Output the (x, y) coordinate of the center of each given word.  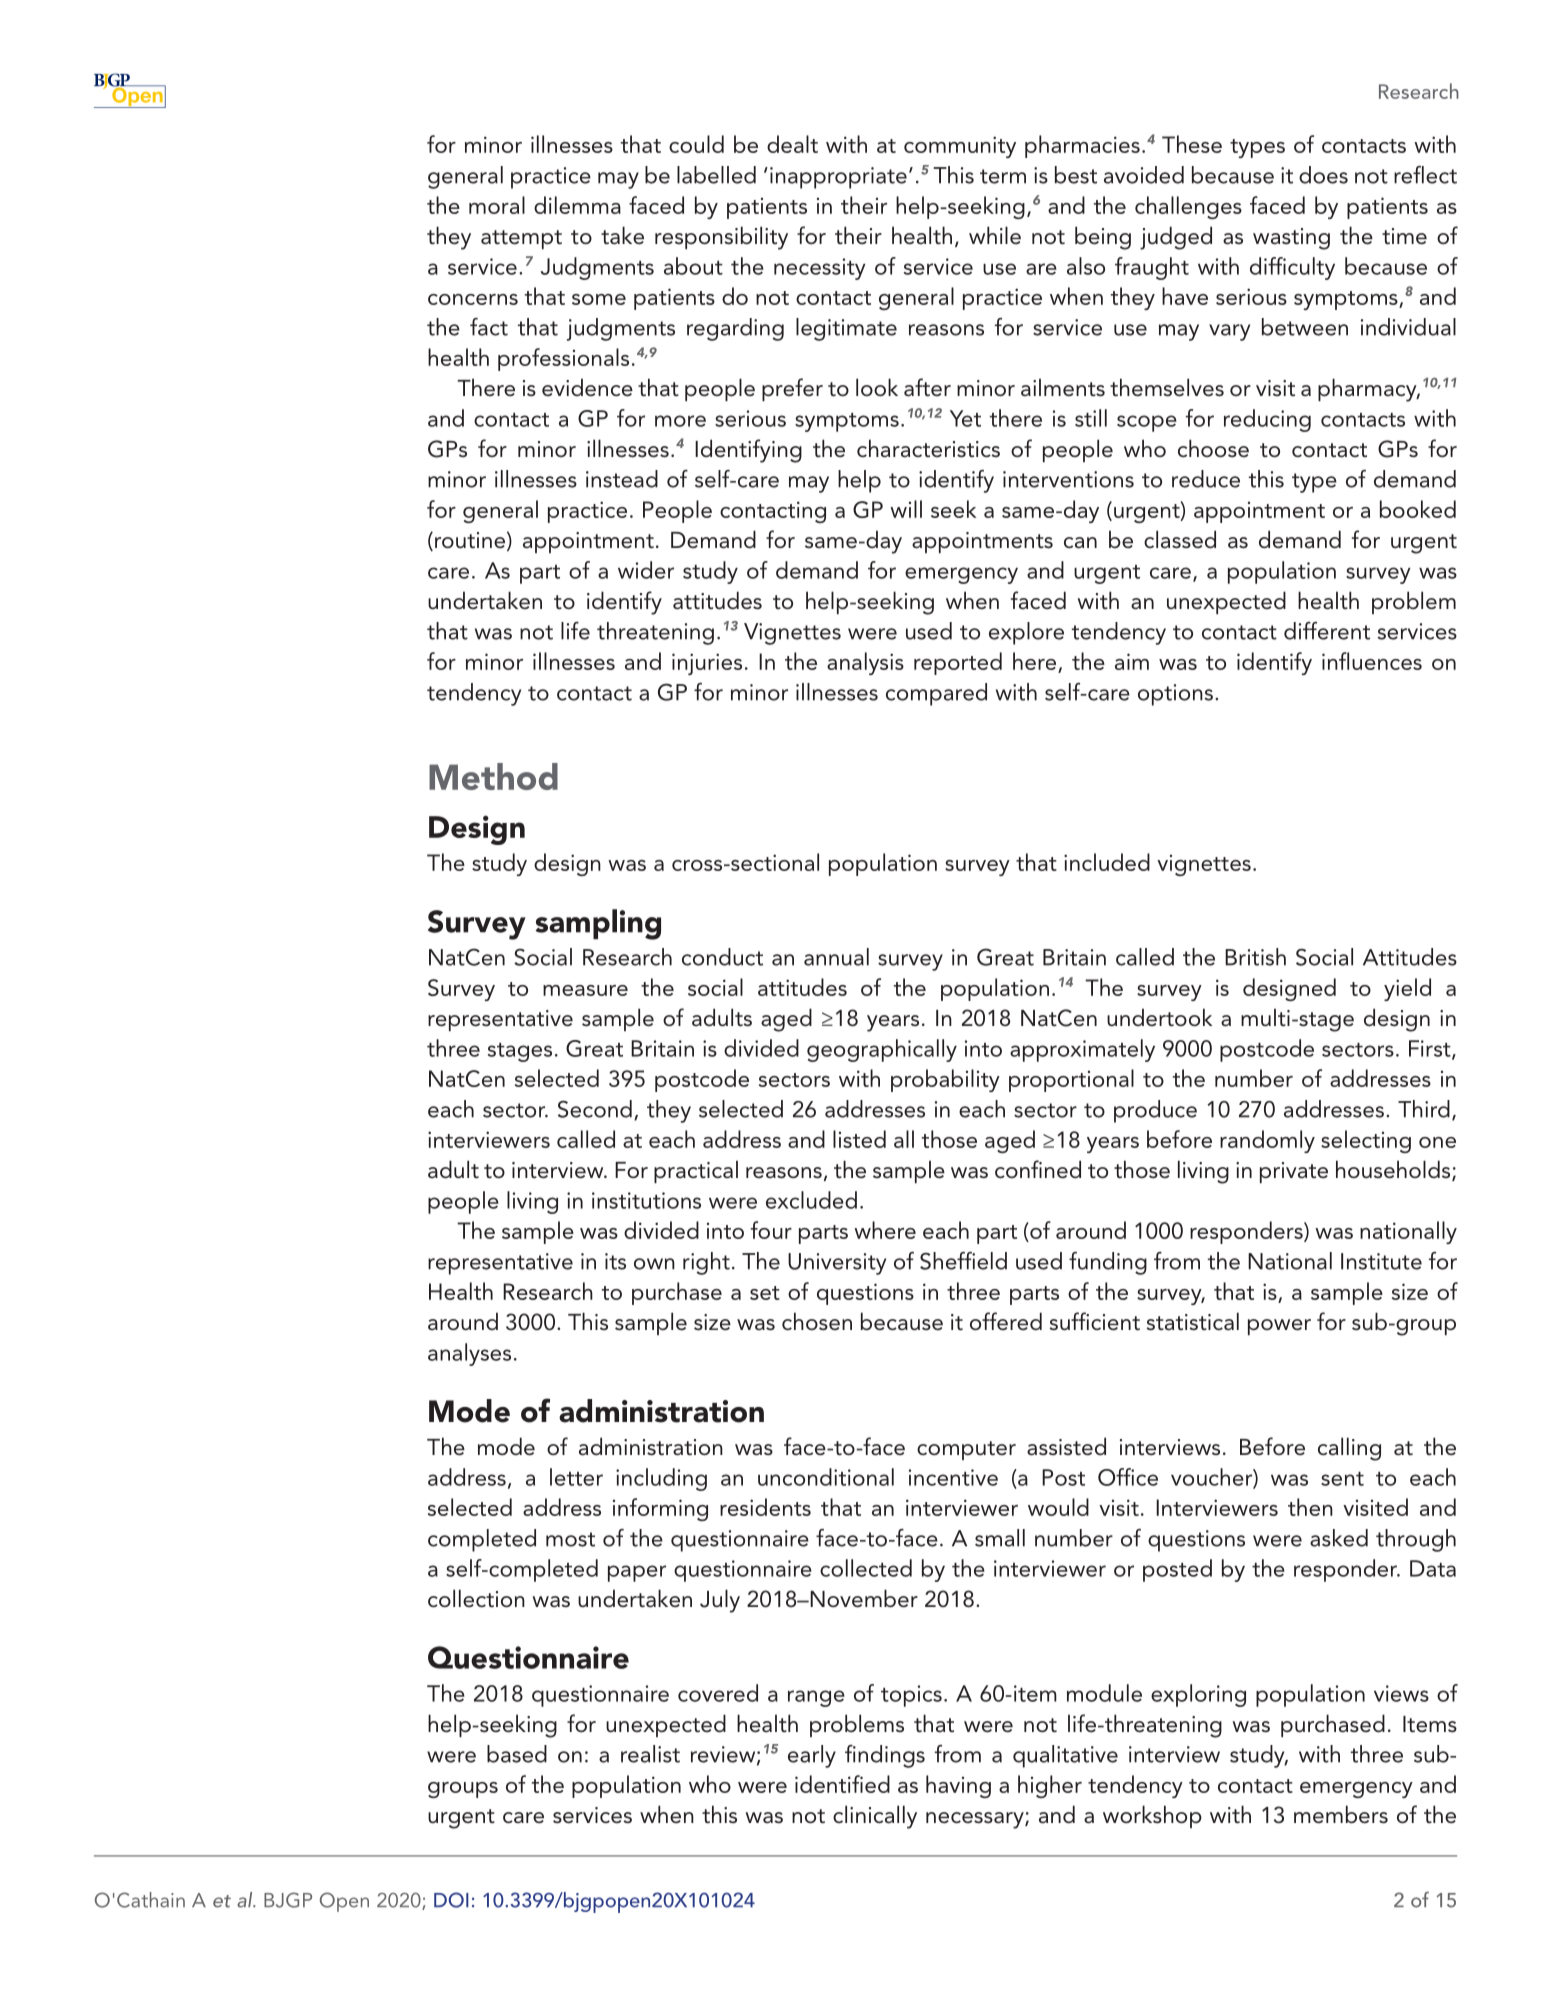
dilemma (577, 205)
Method (493, 776)
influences (1372, 661)
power (1279, 1327)
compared (936, 694)
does (1323, 175)
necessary (976, 1820)
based (517, 1754)
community (960, 147)
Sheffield (963, 1261)
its (615, 1261)
